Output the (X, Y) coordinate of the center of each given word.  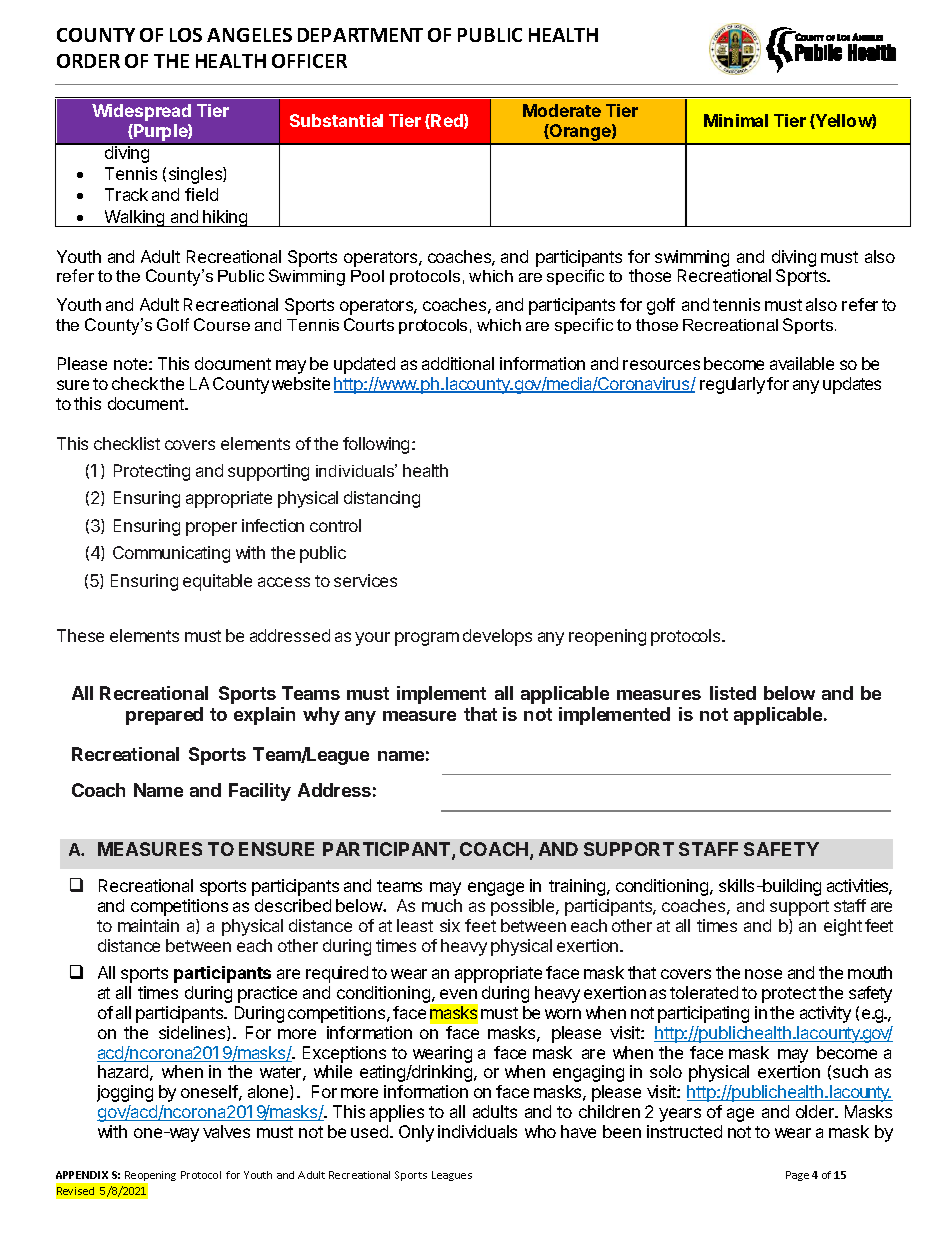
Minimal (736, 120)
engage (496, 889)
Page (797, 1176)
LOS (186, 35)
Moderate (562, 110)
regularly (732, 385)
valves (226, 1131)
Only (416, 1133)
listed (733, 693)
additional (458, 363)
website (301, 383)
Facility (260, 792)
